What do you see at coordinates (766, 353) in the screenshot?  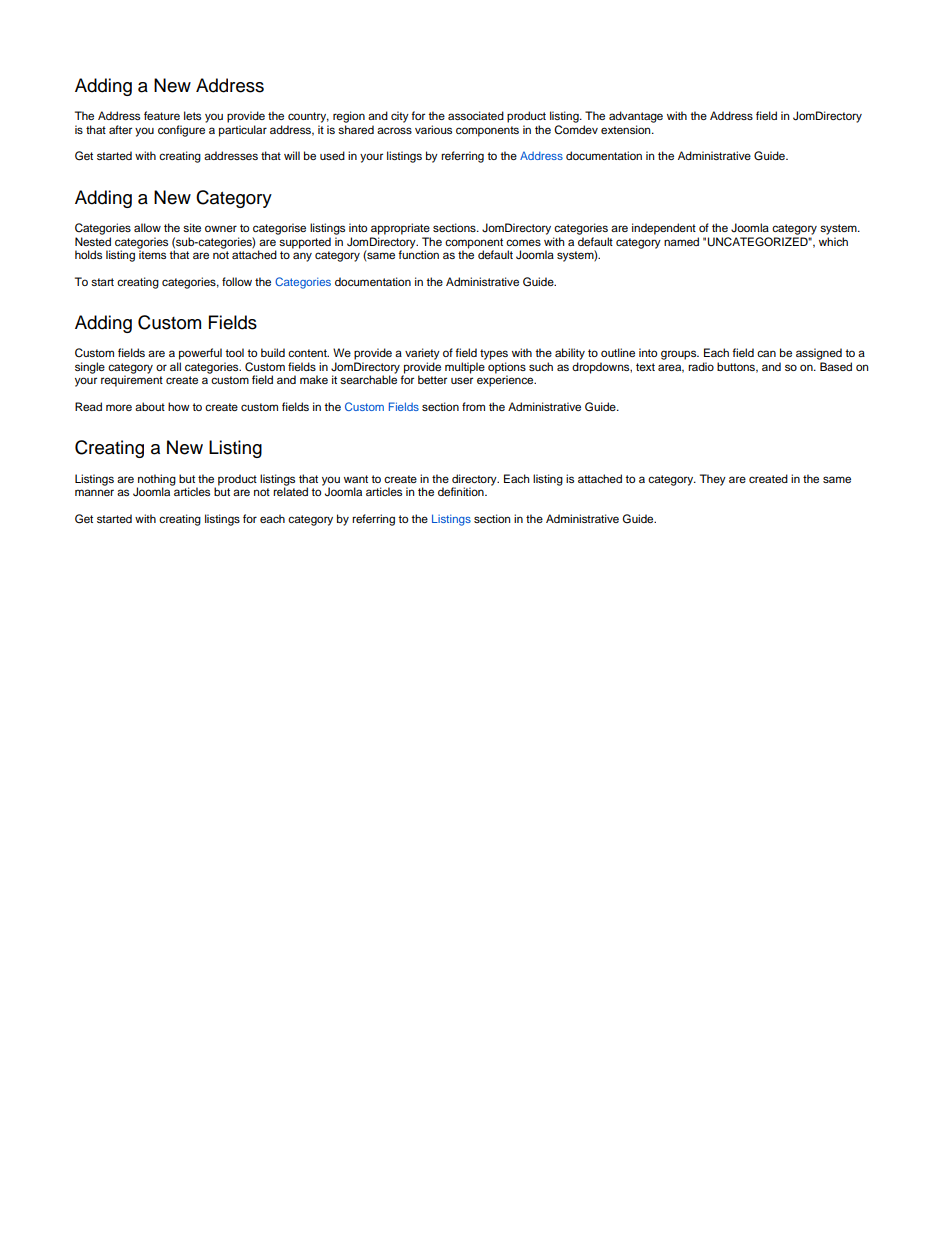 I see `can` at bounding box center [766, 353].
